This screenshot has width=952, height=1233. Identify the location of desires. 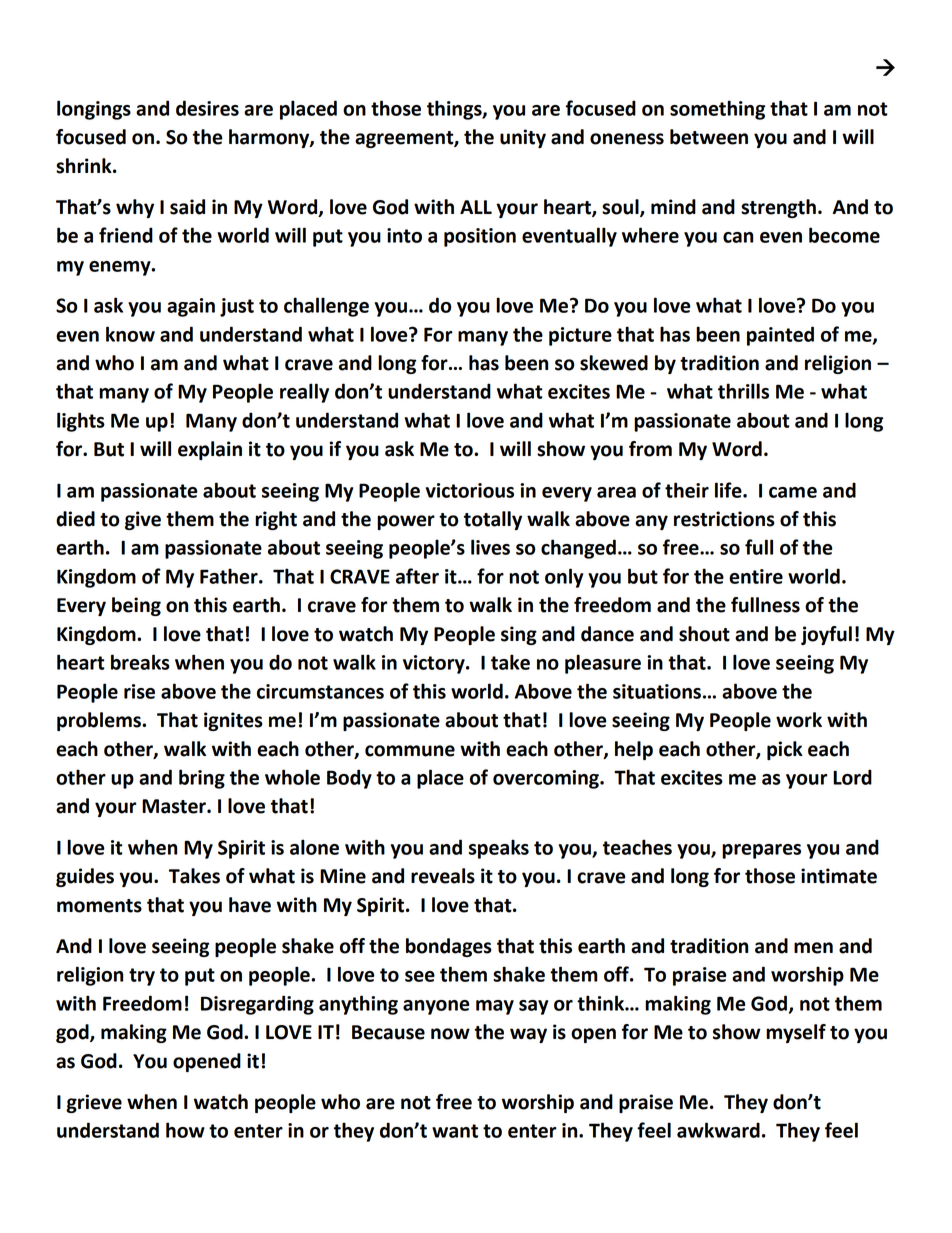
(207, 108).
